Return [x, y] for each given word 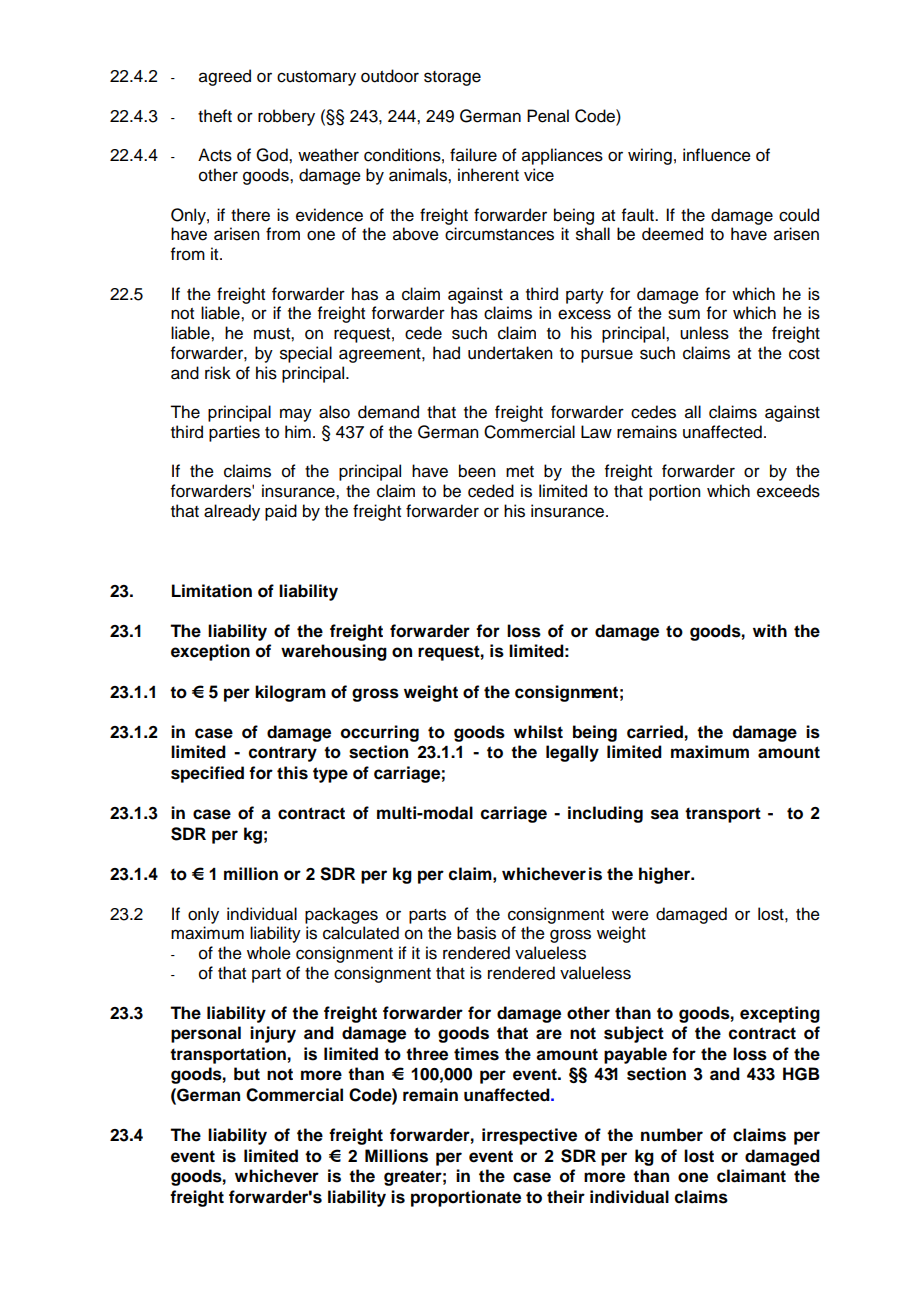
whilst [538, 732]
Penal [548, 116]
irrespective [529, 1136]
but [247, 1074]
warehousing [334, 652]
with [770, 630]
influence [717, 155]
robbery [286, 117]
